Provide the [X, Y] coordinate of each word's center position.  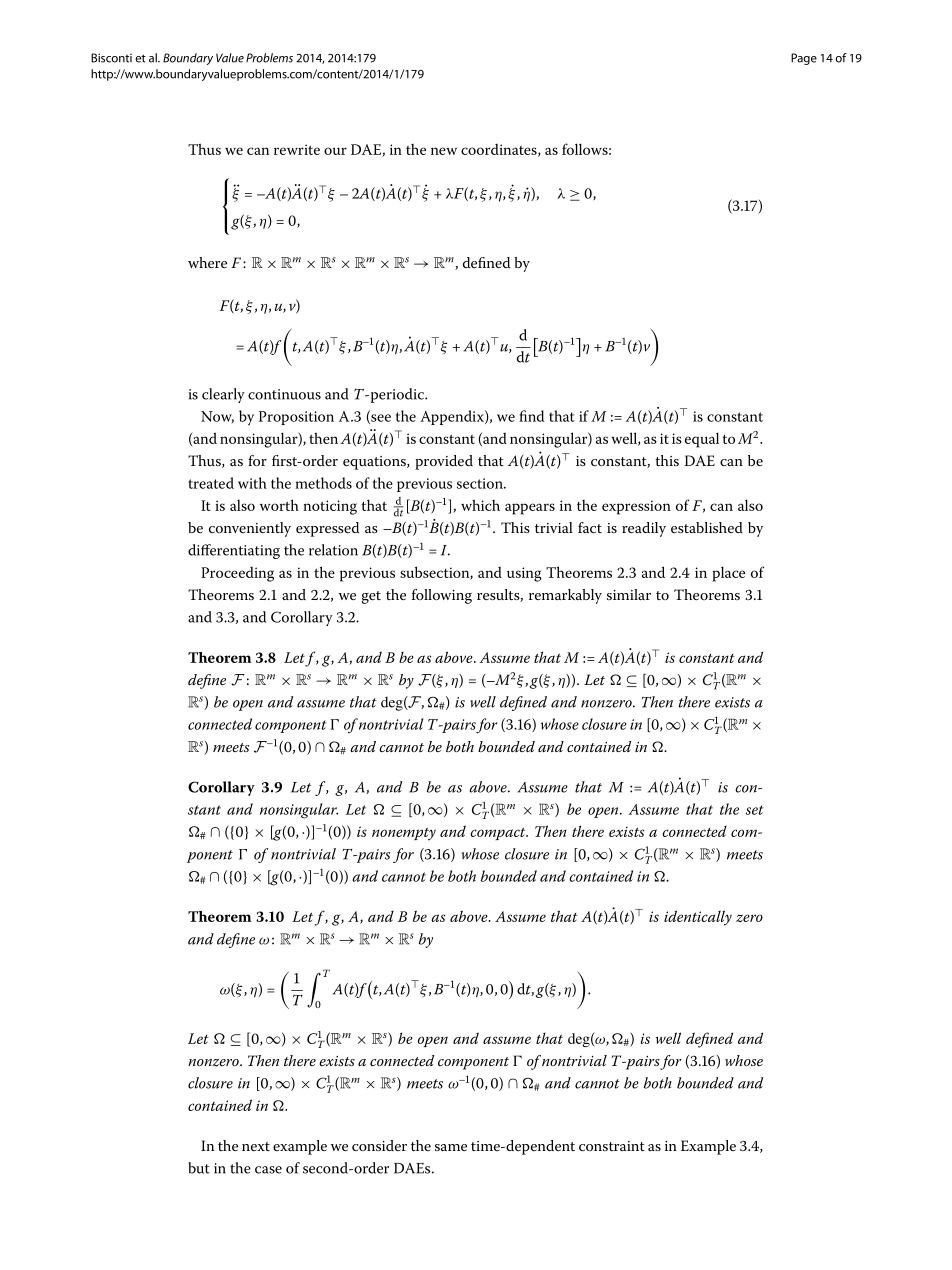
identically [698, 918]
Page [804, 59]
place [728, 574]
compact [499, 834]
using [524, 574]
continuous [284, 394]
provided [444, 462]
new [444, 151]
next [256, 1146]
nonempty [404, 834]
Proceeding [237, 574]
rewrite [297, 149]
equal [702, 440]
